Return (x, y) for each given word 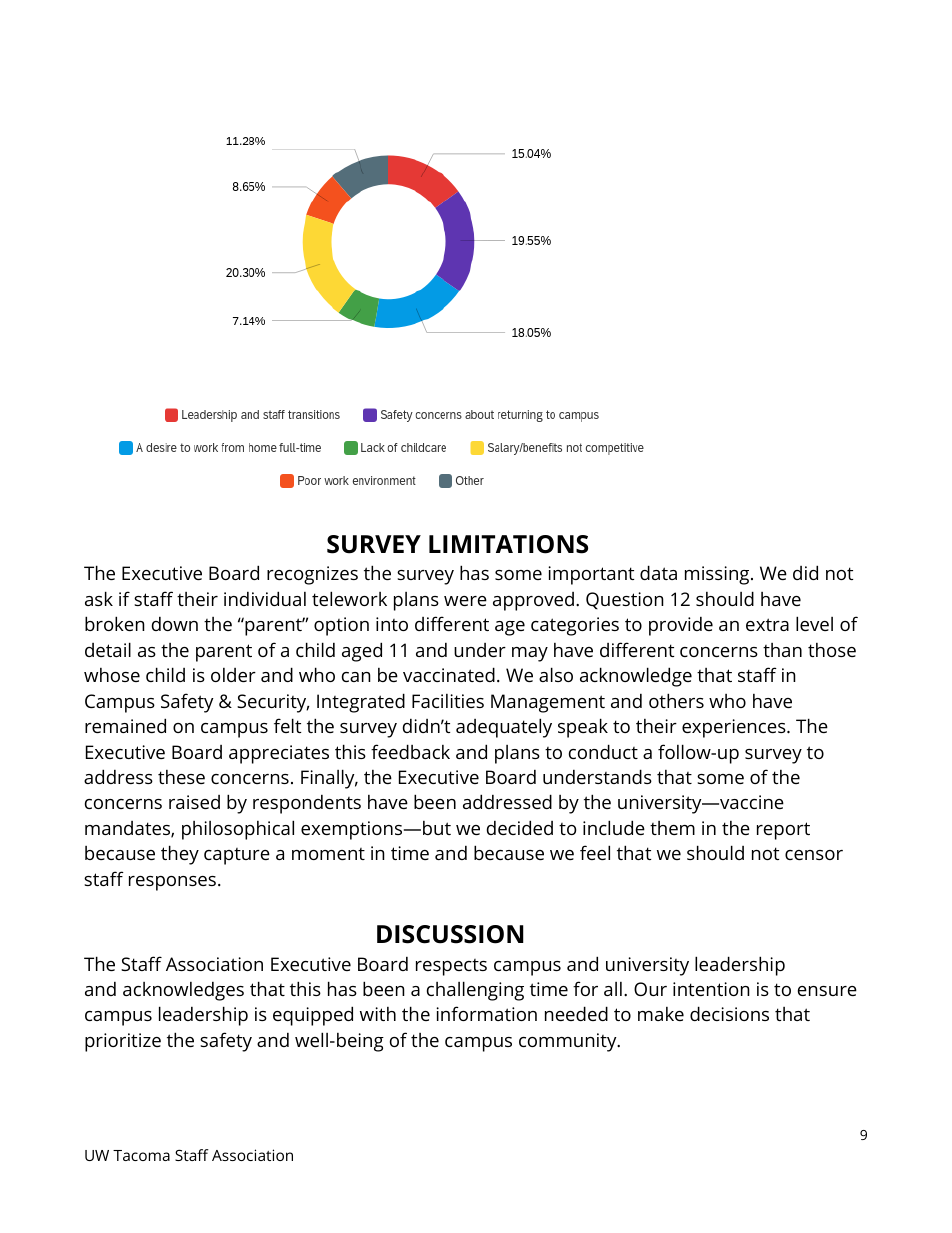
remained (125, 725)
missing (718, 575)
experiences (735, 728)
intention (711, 989)
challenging (475, 991)
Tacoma (141, 1155)
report (783, 831)
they (180, 855)
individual (265, 598)
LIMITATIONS (508, 544)
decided (520, 827)
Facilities (448, 701)
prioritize (123, 1042)
